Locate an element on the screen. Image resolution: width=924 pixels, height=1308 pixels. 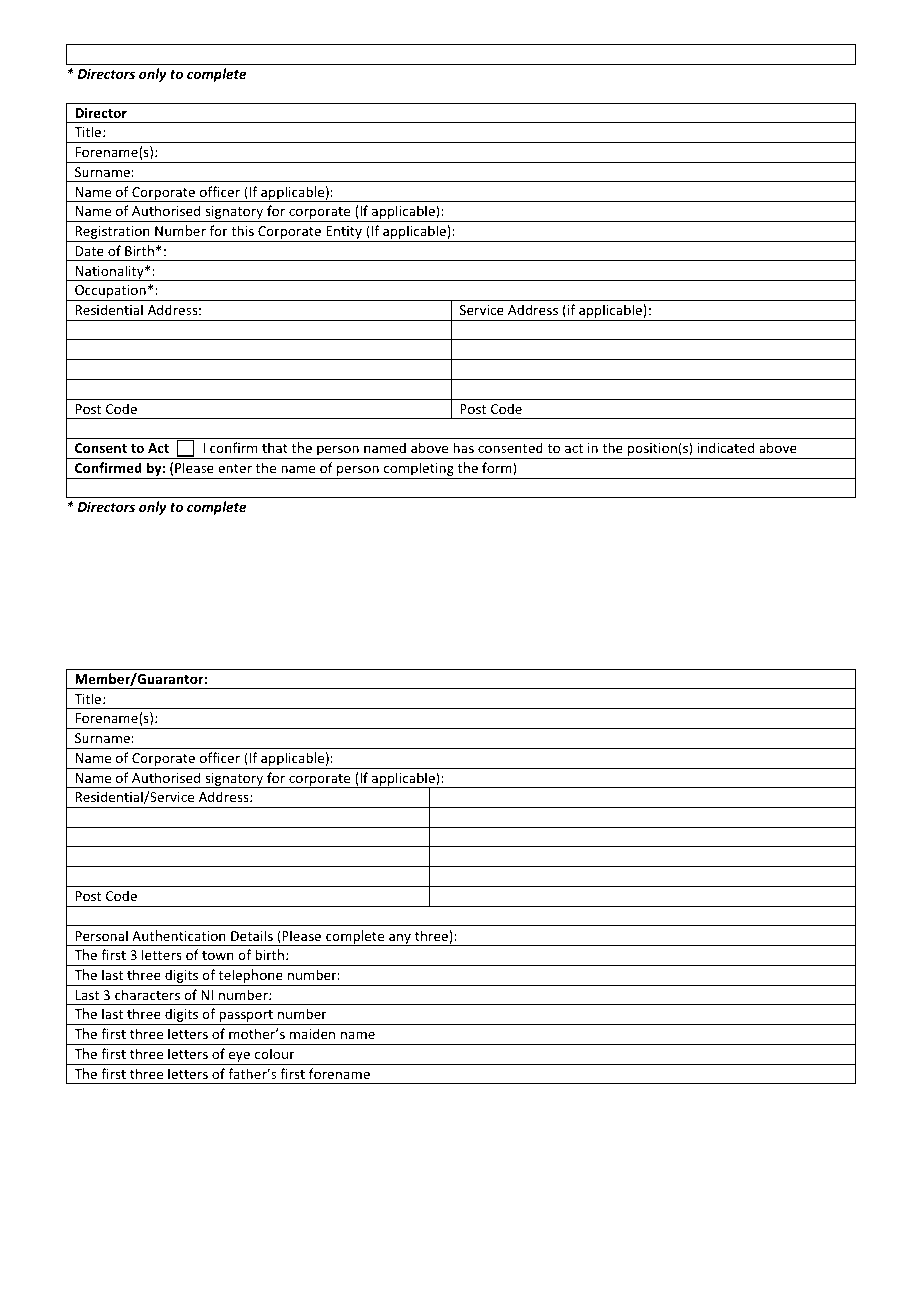
Entity is located at coordinates (344, 234).
